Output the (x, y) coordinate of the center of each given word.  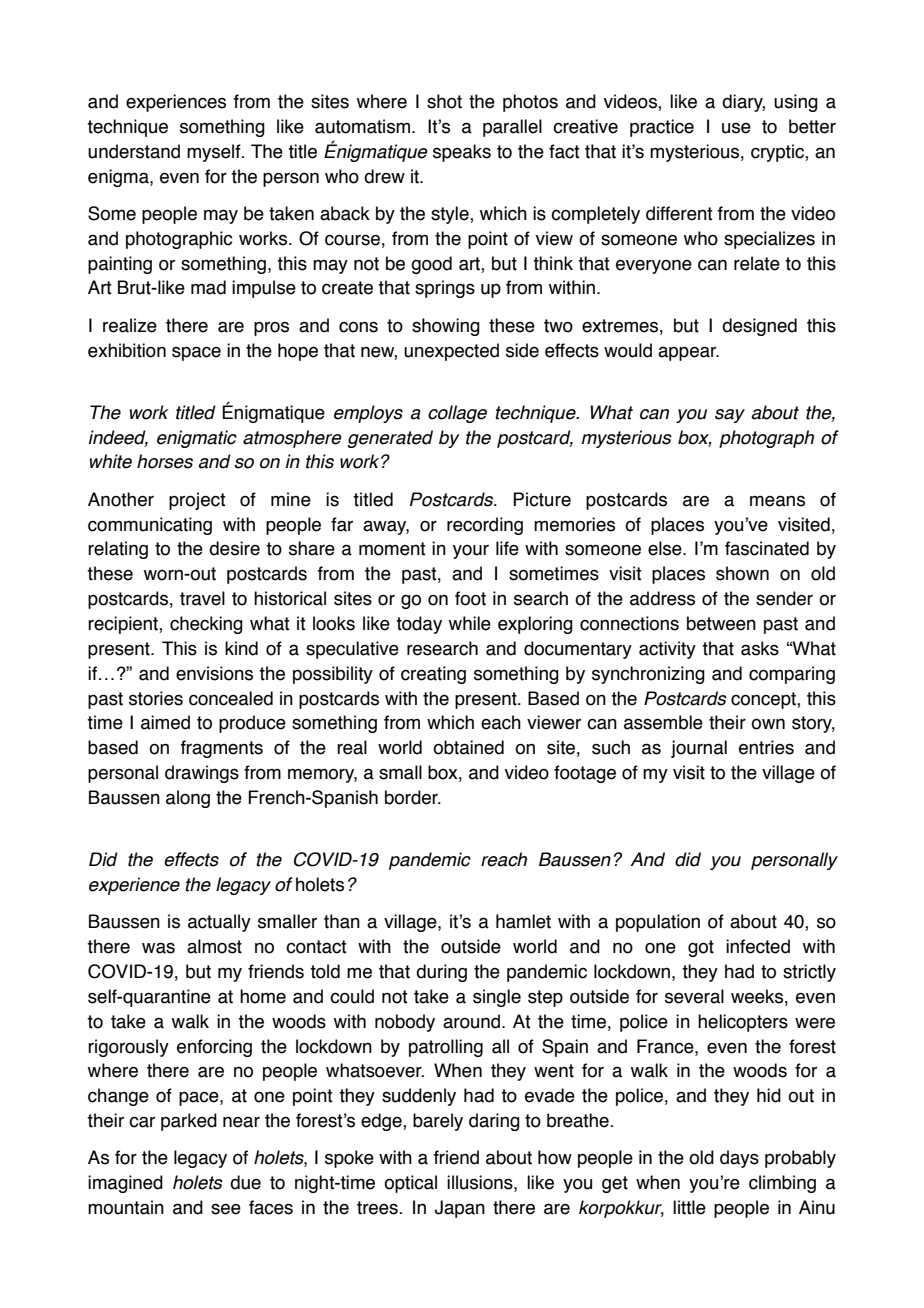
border (412, 797)
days (739, 1159)
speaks (462, 153)
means (777, 501)
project (197, 501)
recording (485, 526)
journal (699, 749)
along (188, 799)
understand (134, 151)
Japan (460, 1209)
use (736, 128)
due (245, 1182)
